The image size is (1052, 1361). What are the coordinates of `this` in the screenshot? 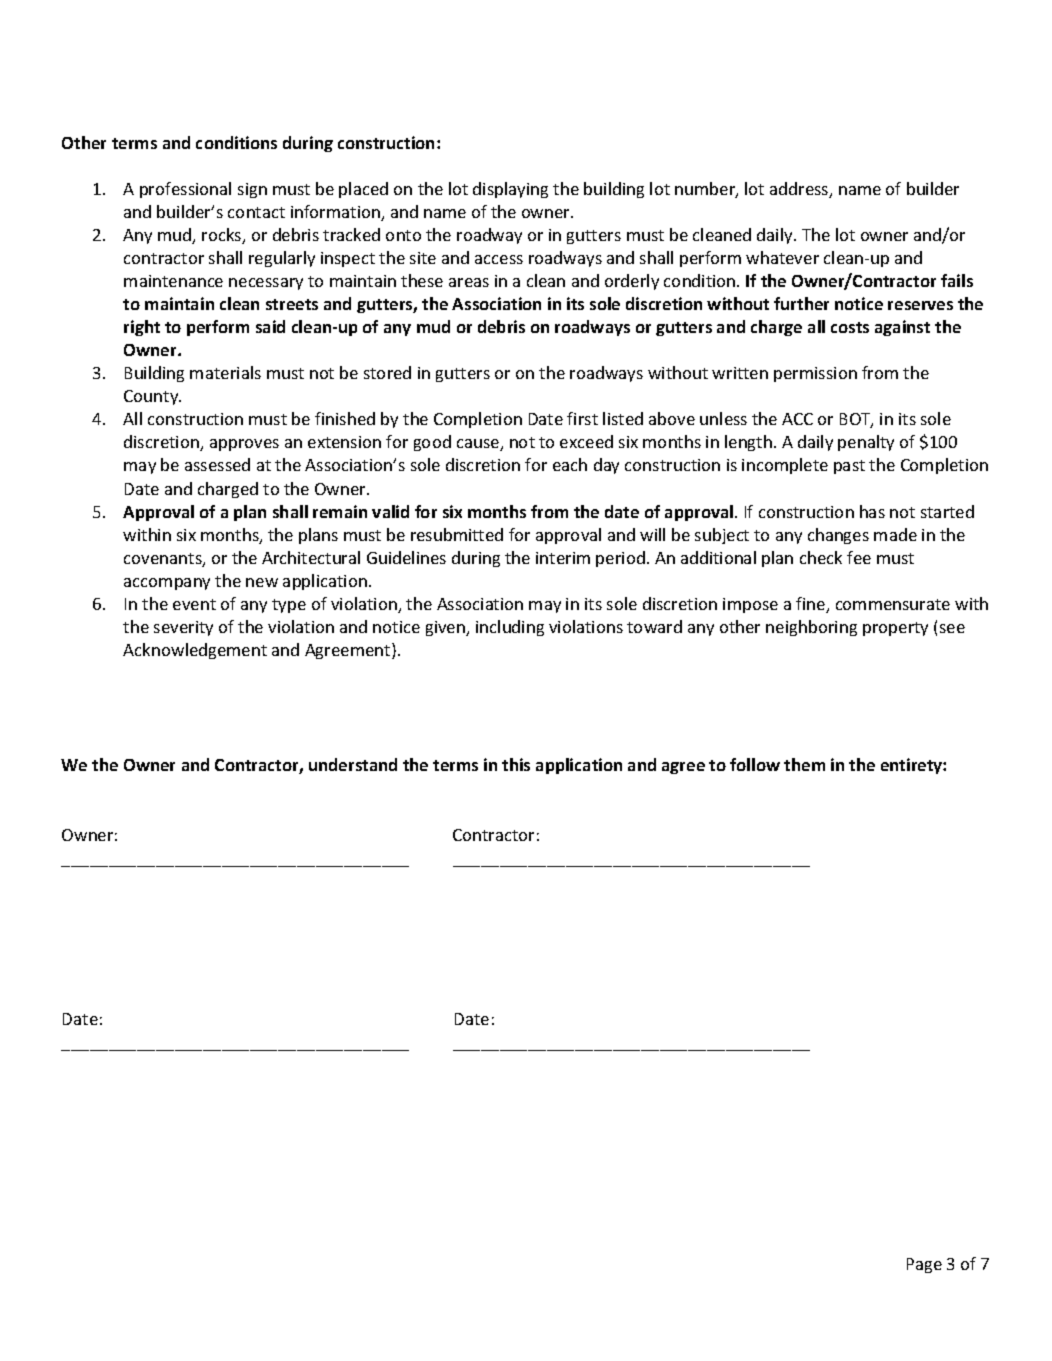 It's located at (516, 764).
